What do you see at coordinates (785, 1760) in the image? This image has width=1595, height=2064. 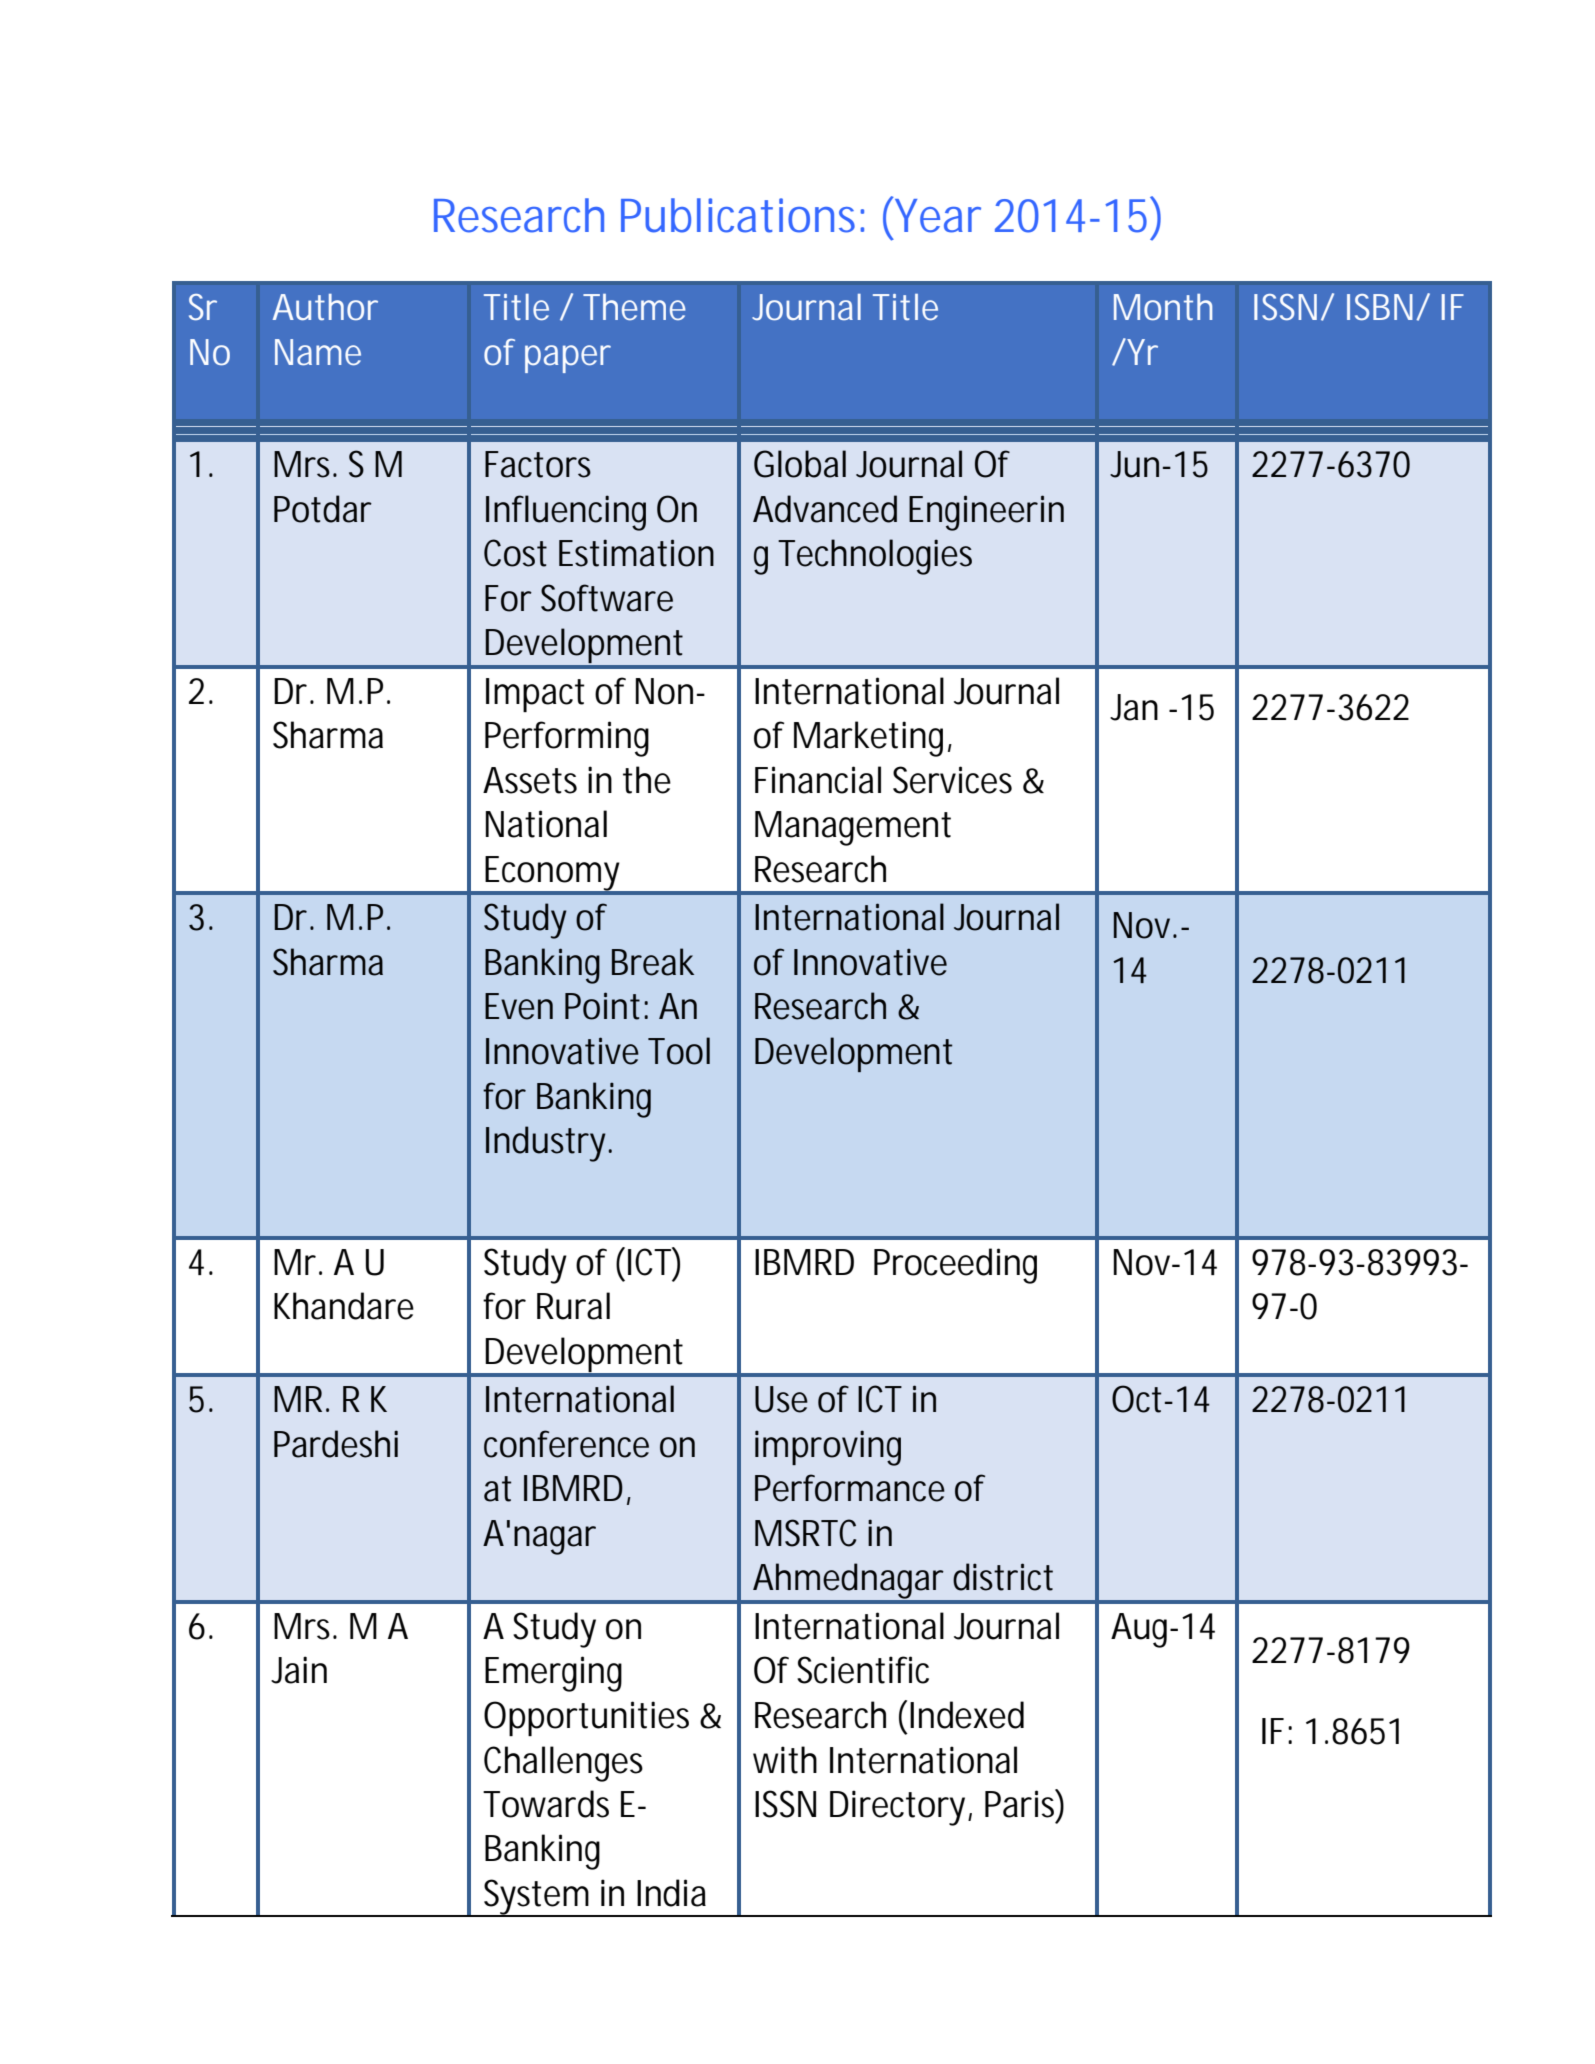 I see `with` at bounding box center [785, 1760].
